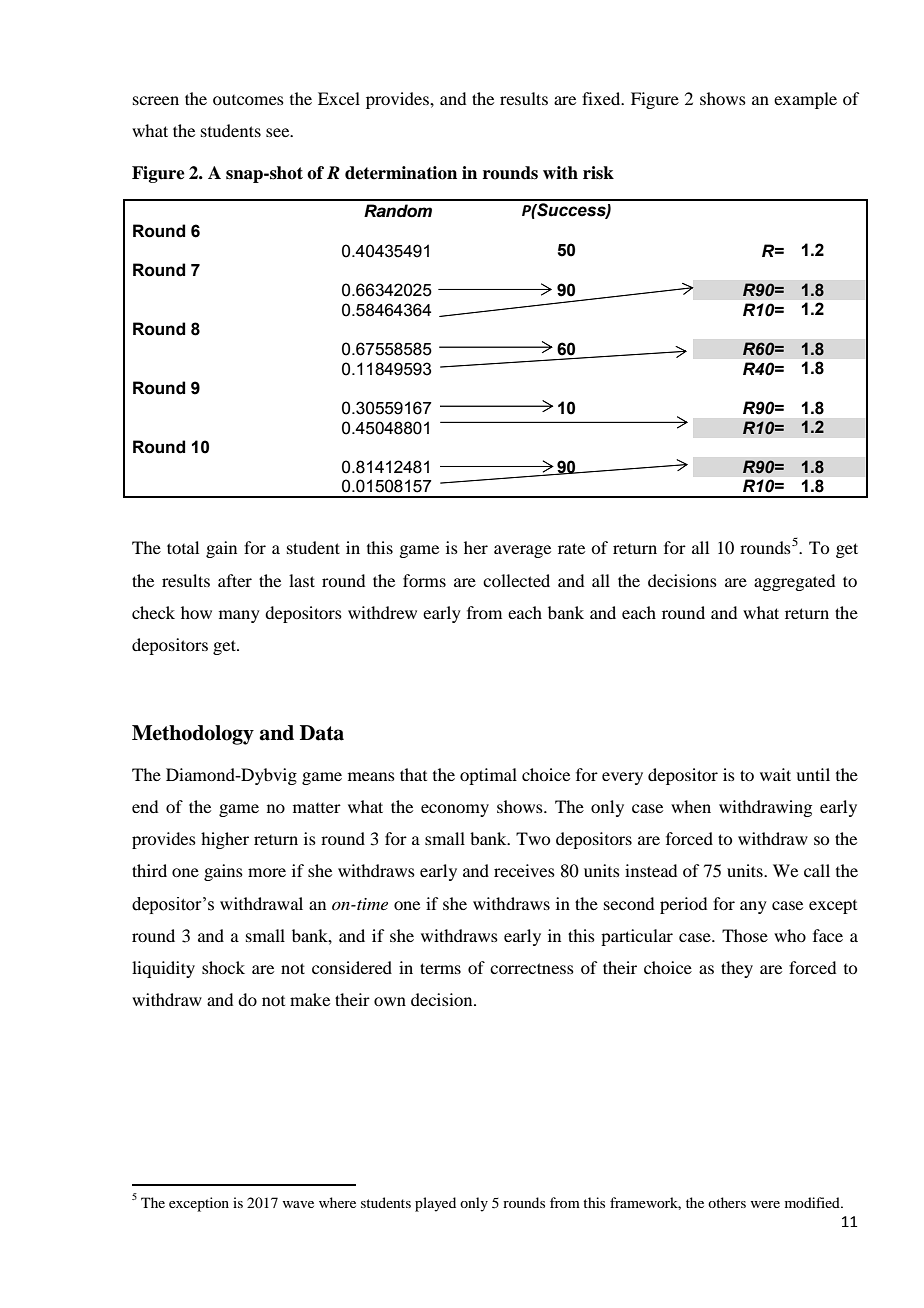 The width and height of the screenshot is (924, 1308). What do you see at coordinates (524, 870) in the screenshot?
I see `receives` at bounding box center [524, 870].
